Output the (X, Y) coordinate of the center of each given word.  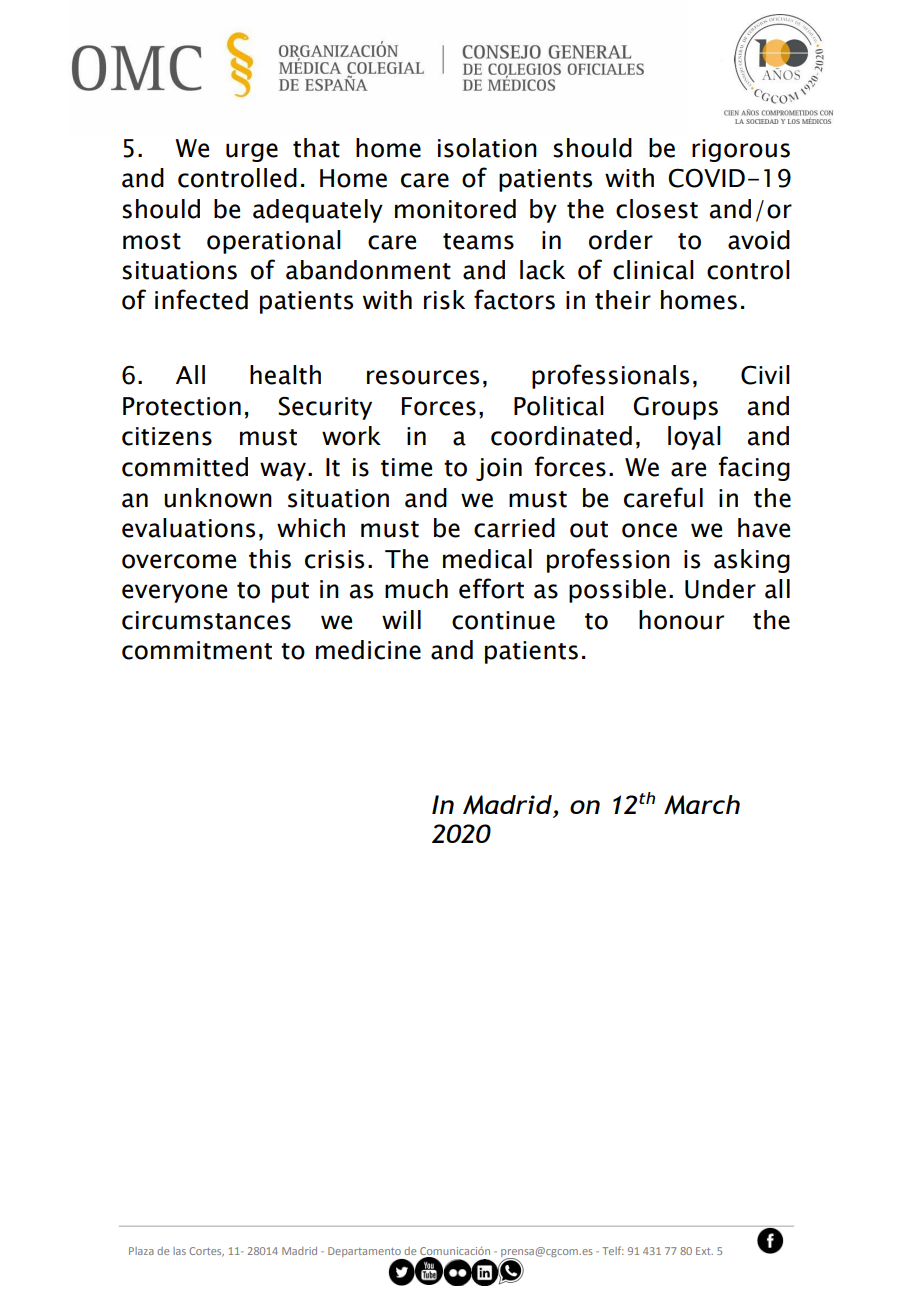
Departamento (365, 1253)
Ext (704, 1251)
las (179, 1251)
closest (657, 209)
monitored (455, 209)
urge (252, 152)
